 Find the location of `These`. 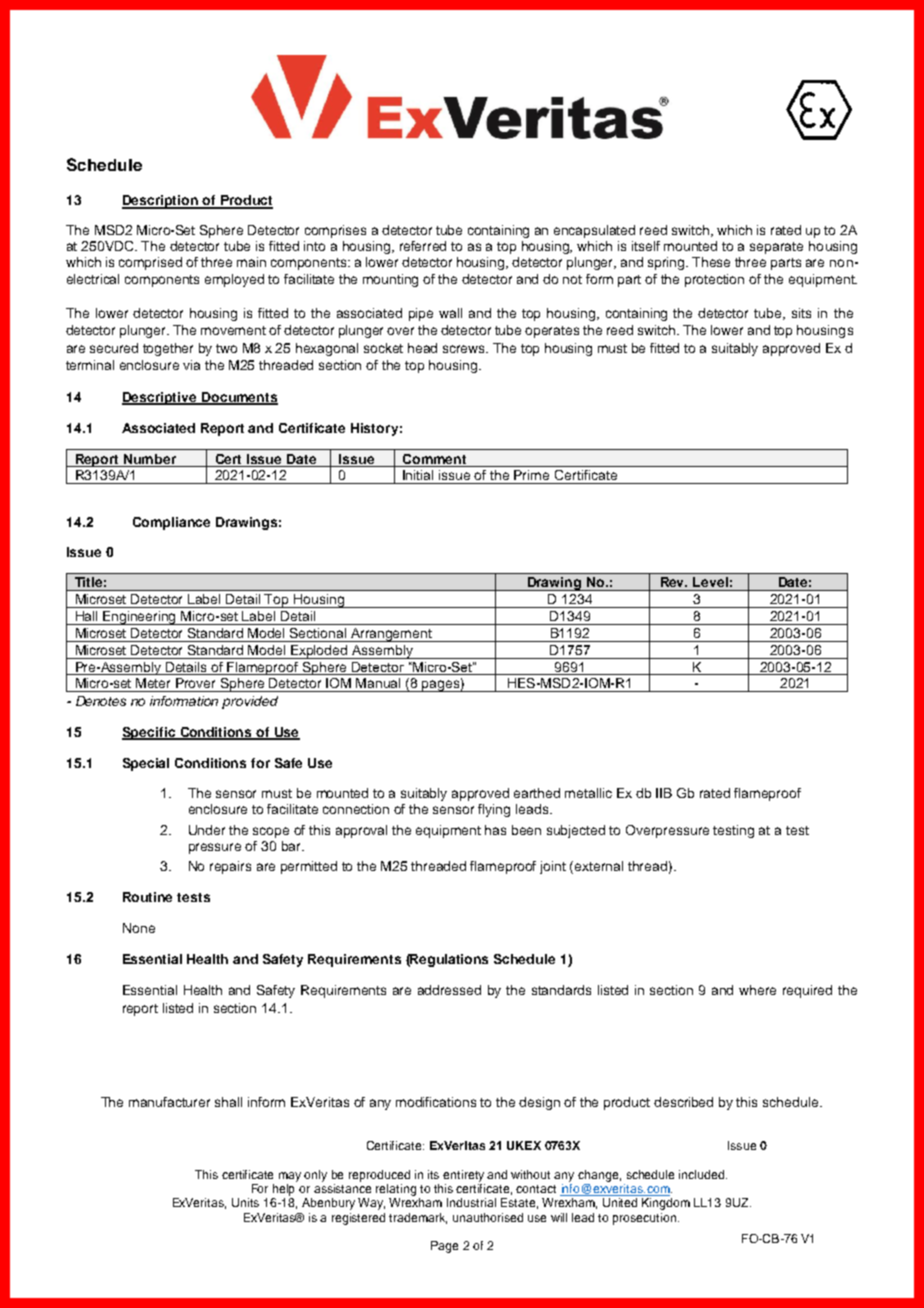

These is located at coordinates (711, 262).
